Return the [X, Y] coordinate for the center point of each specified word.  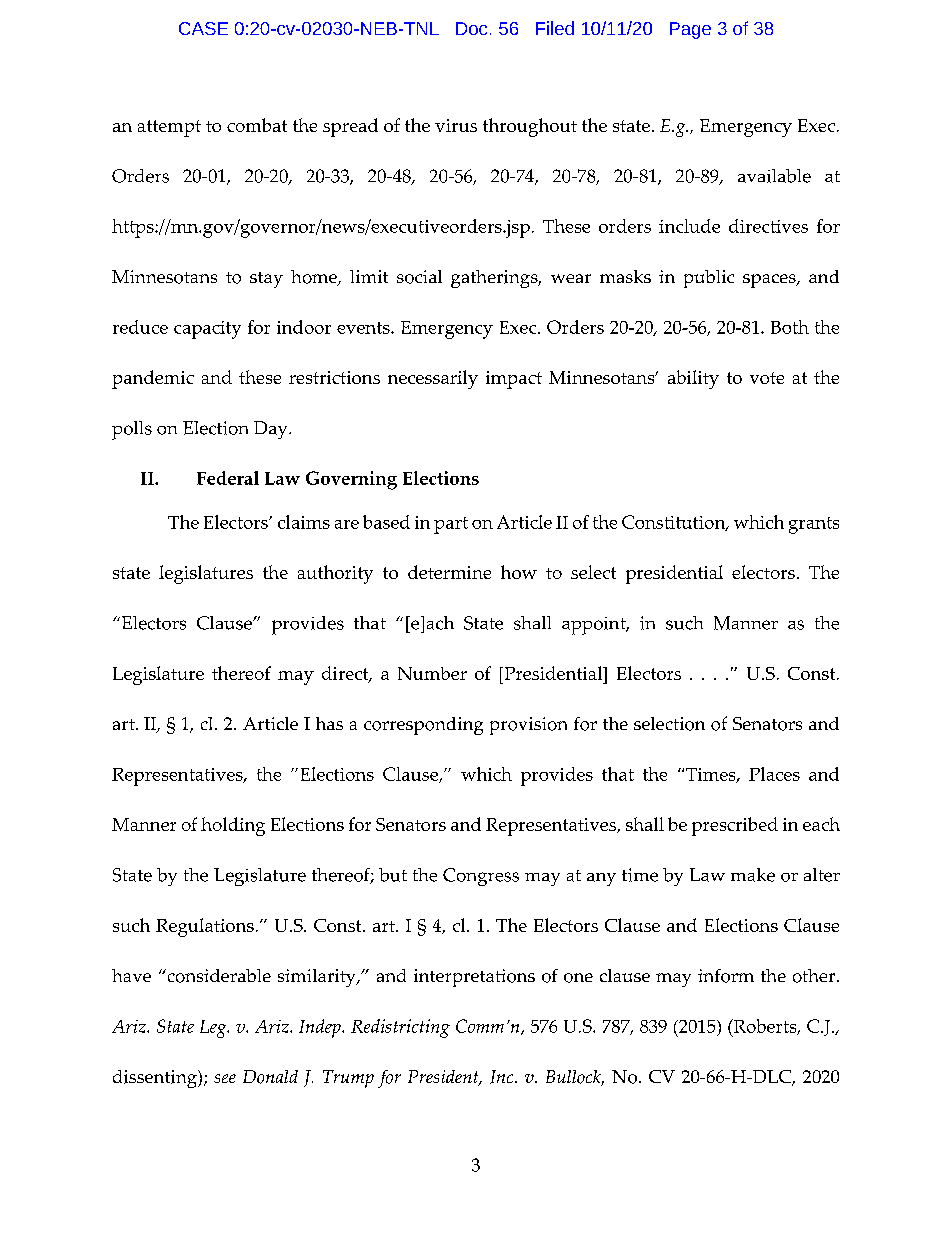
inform [726, 976]
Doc [471, 28]
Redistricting [400, 1028]
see [225, 1078]
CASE [203, 28]
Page [690, 30]
